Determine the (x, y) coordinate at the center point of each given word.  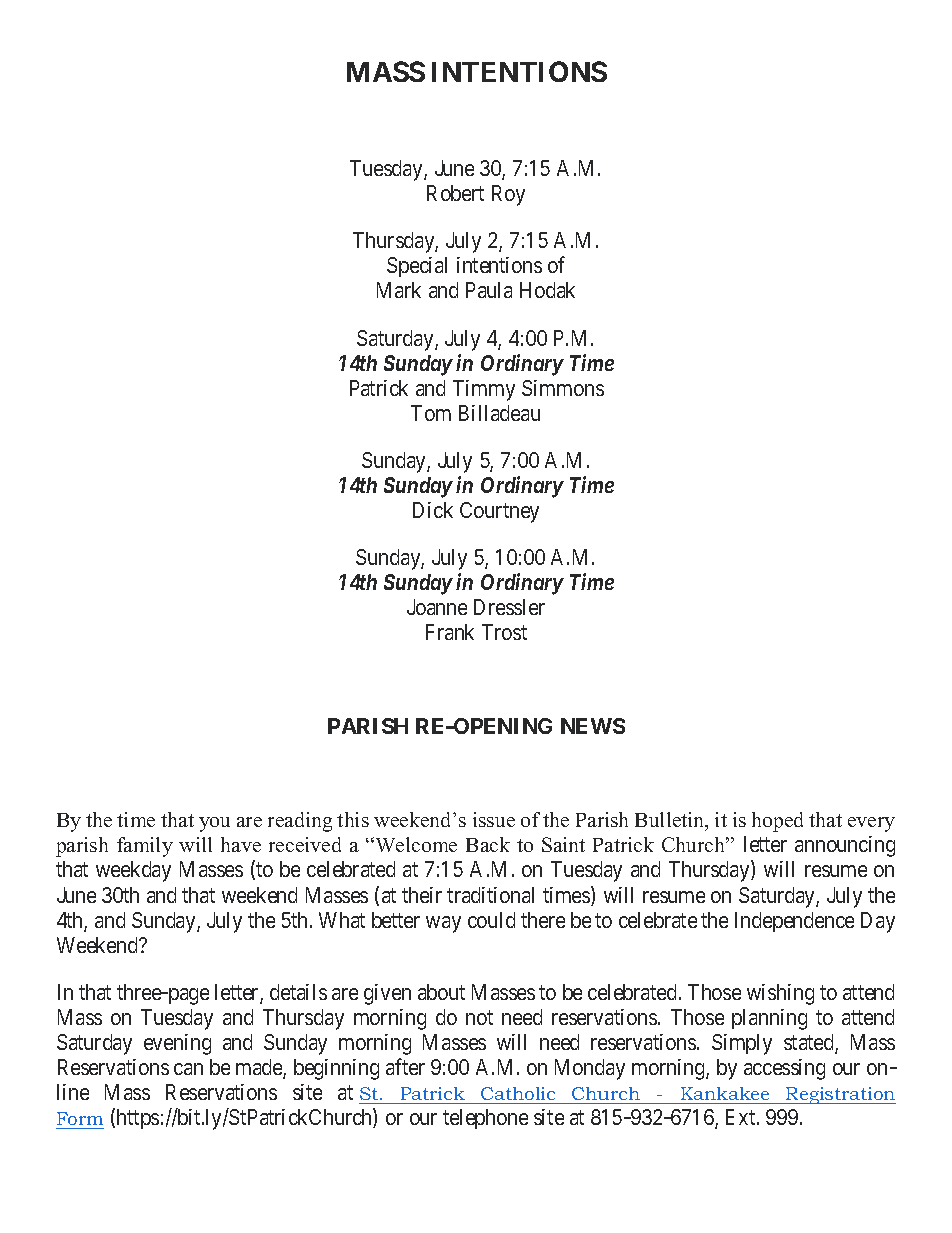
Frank (450, 632)
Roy (508, 195)
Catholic (518, 1093)
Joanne (437, 607)
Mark (399, 290)
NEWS (593, 726)
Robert (455, 193)
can (188, 1069)
